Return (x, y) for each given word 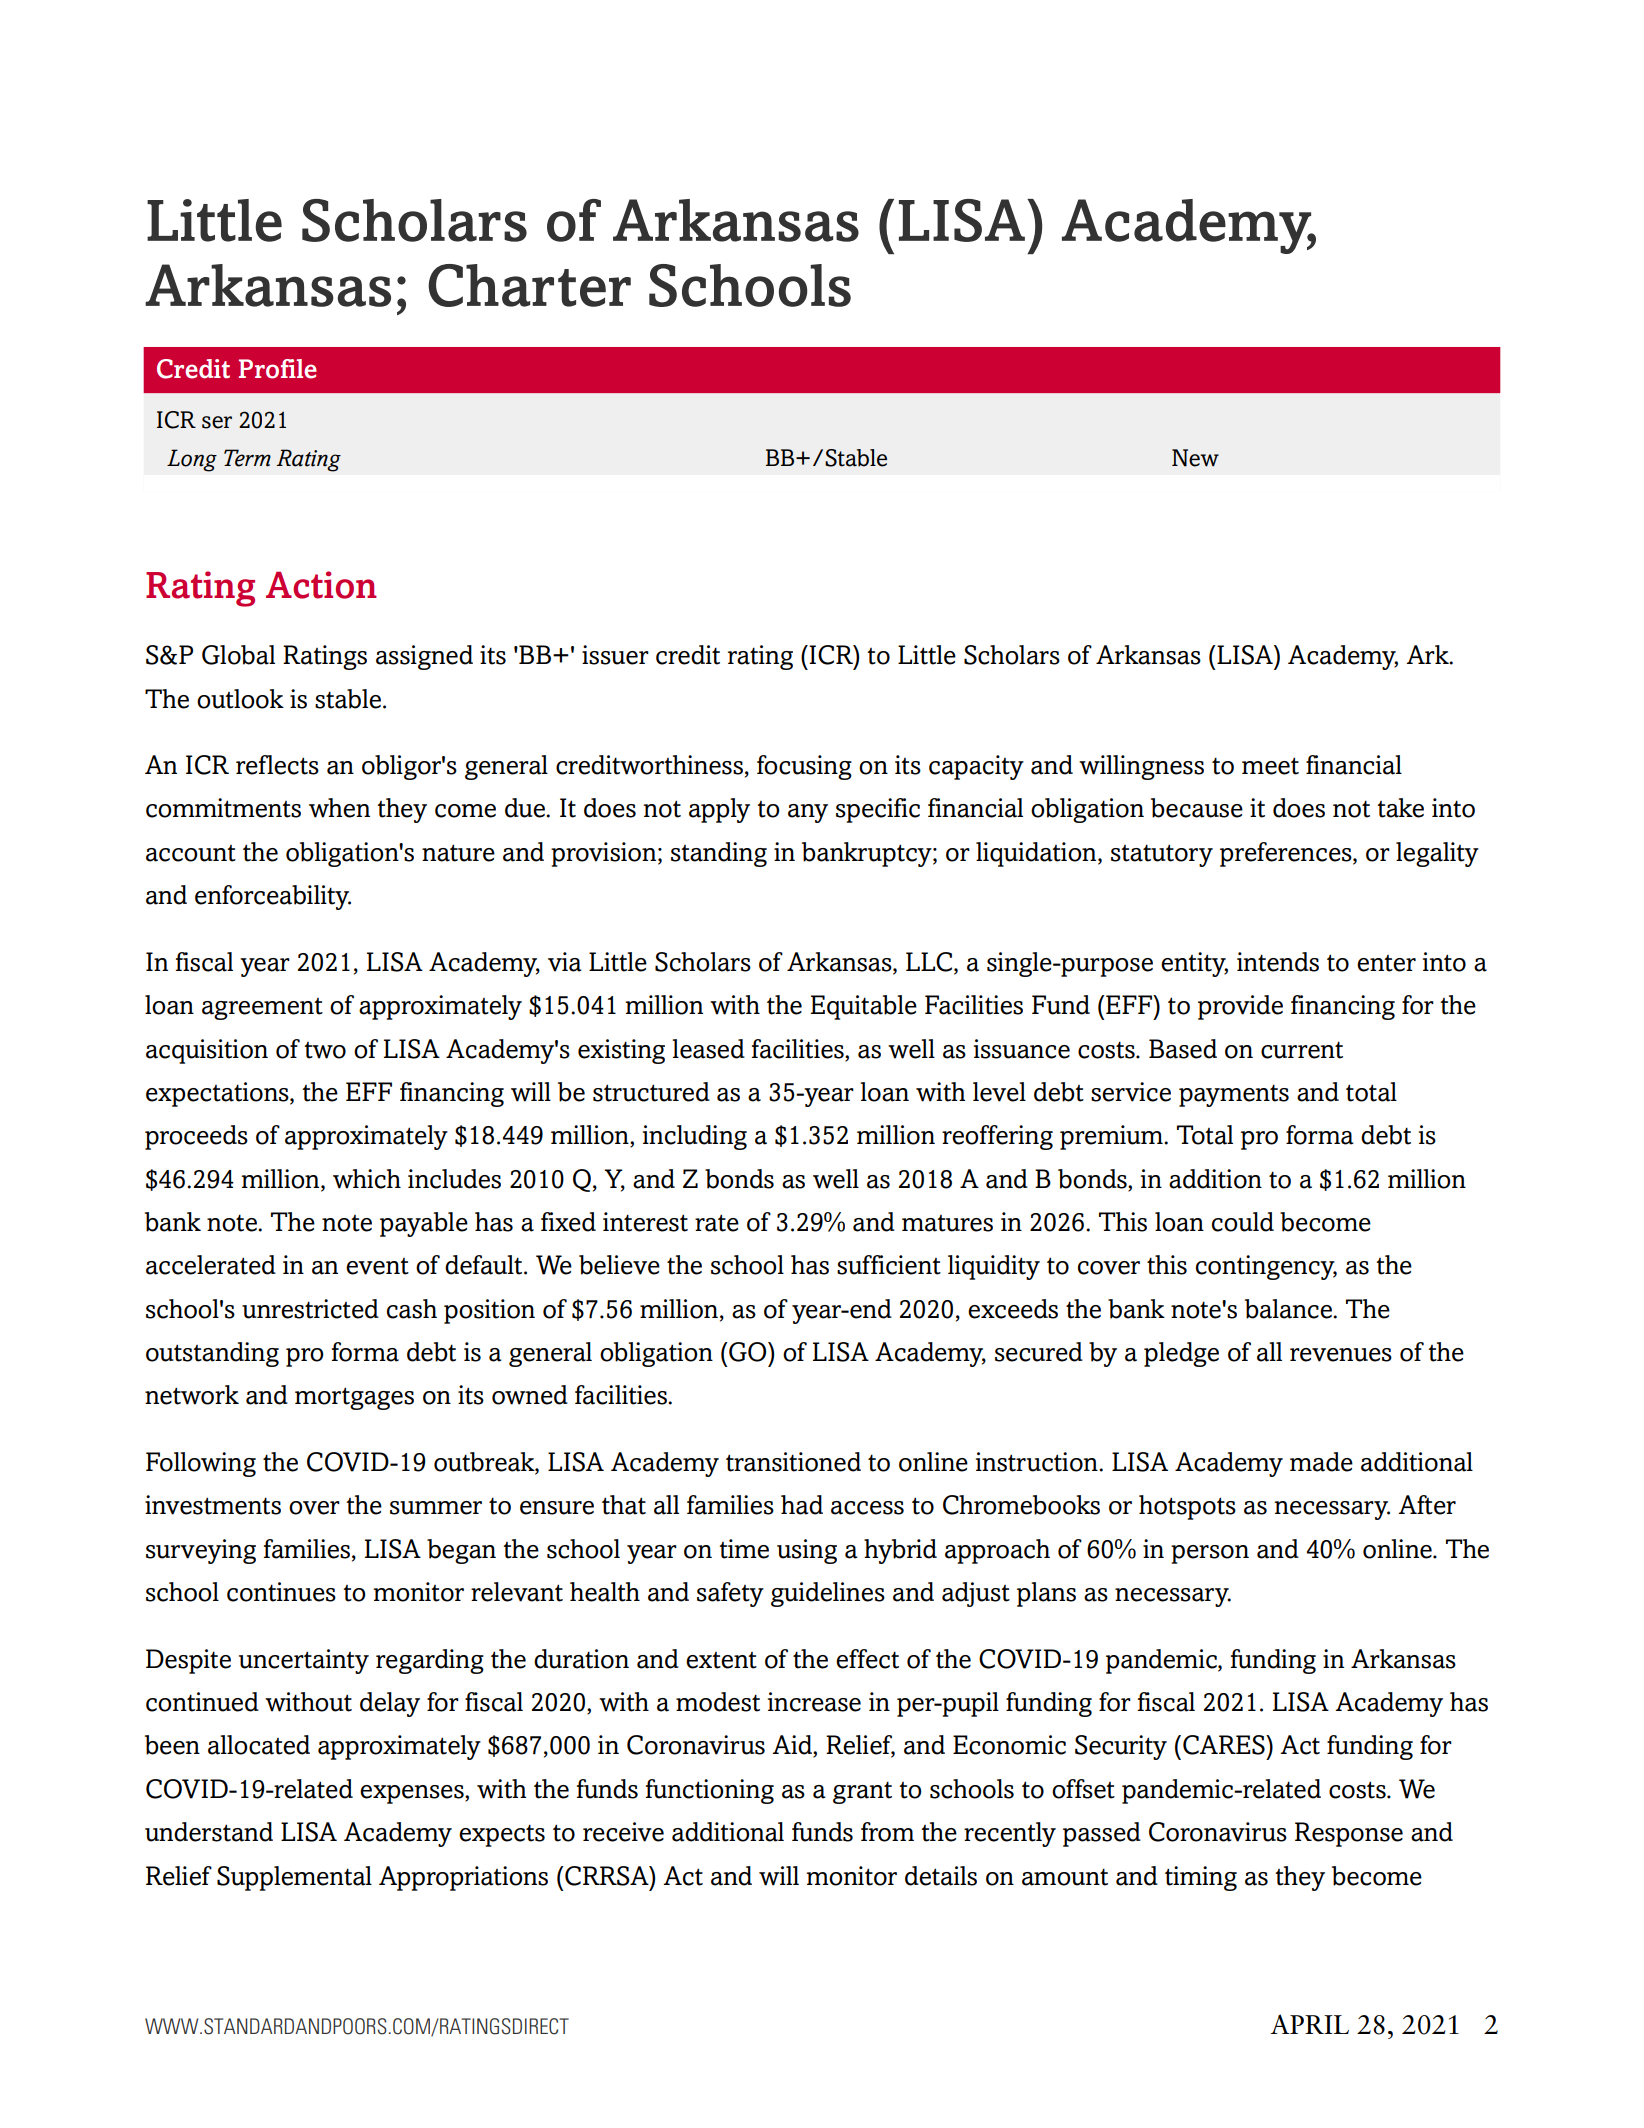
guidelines (828, 1594)
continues (281, 1592)
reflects (277, 765)
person (1210, 1554)
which (367, 1179)
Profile (278, 369)
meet (1270, 766)
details (941, 1876)
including (695, 1137)
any (808, 813)
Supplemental (294, 1878)
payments (1234, 1095)
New (1195, 458)
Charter (529, 285)
